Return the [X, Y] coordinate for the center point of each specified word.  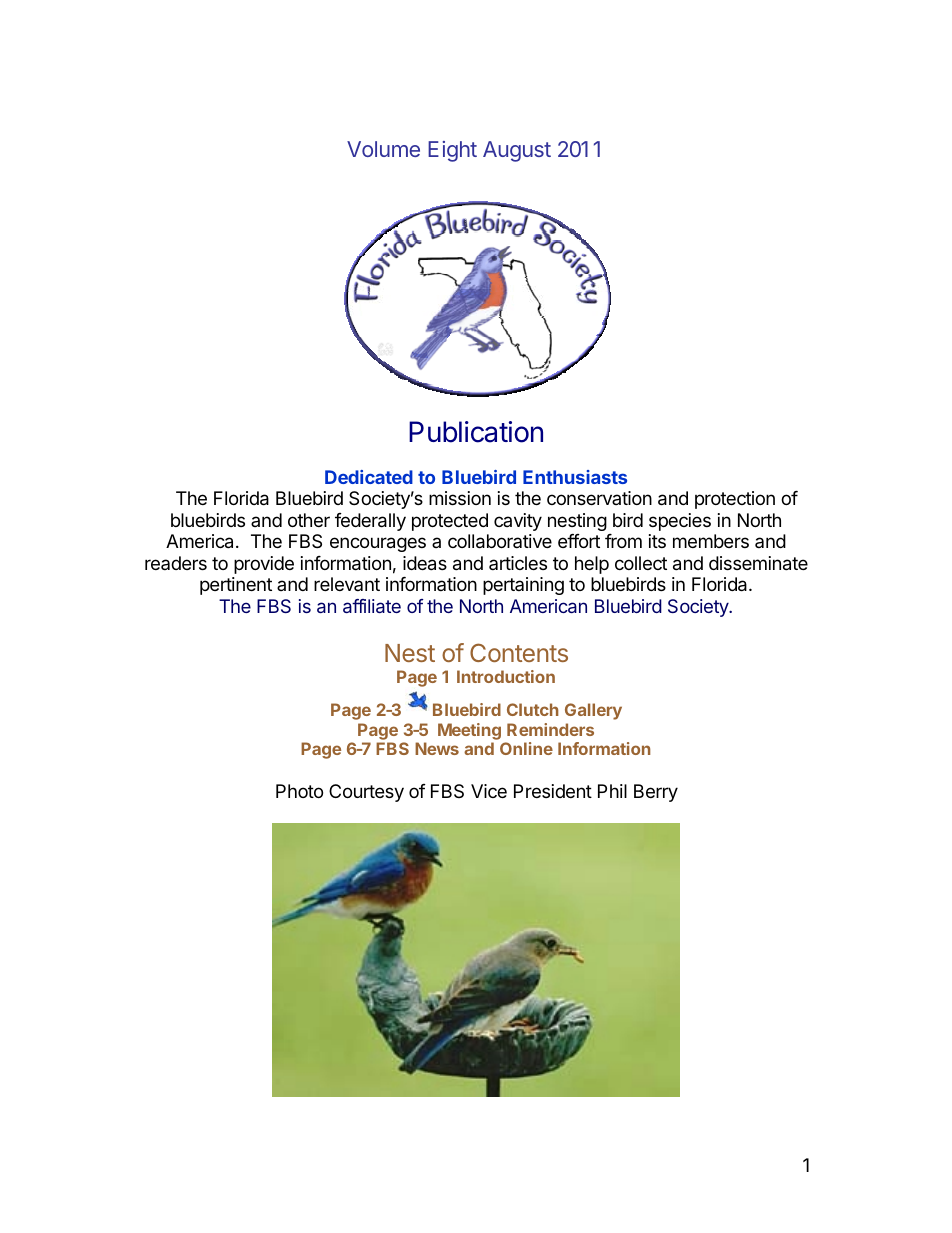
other [309, 520]
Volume [383, 149]
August [517, 151]
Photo [299, 791]
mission [460, 498]
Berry [656, 793]
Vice [489, 791]
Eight [452, 151]
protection [735, 500]
